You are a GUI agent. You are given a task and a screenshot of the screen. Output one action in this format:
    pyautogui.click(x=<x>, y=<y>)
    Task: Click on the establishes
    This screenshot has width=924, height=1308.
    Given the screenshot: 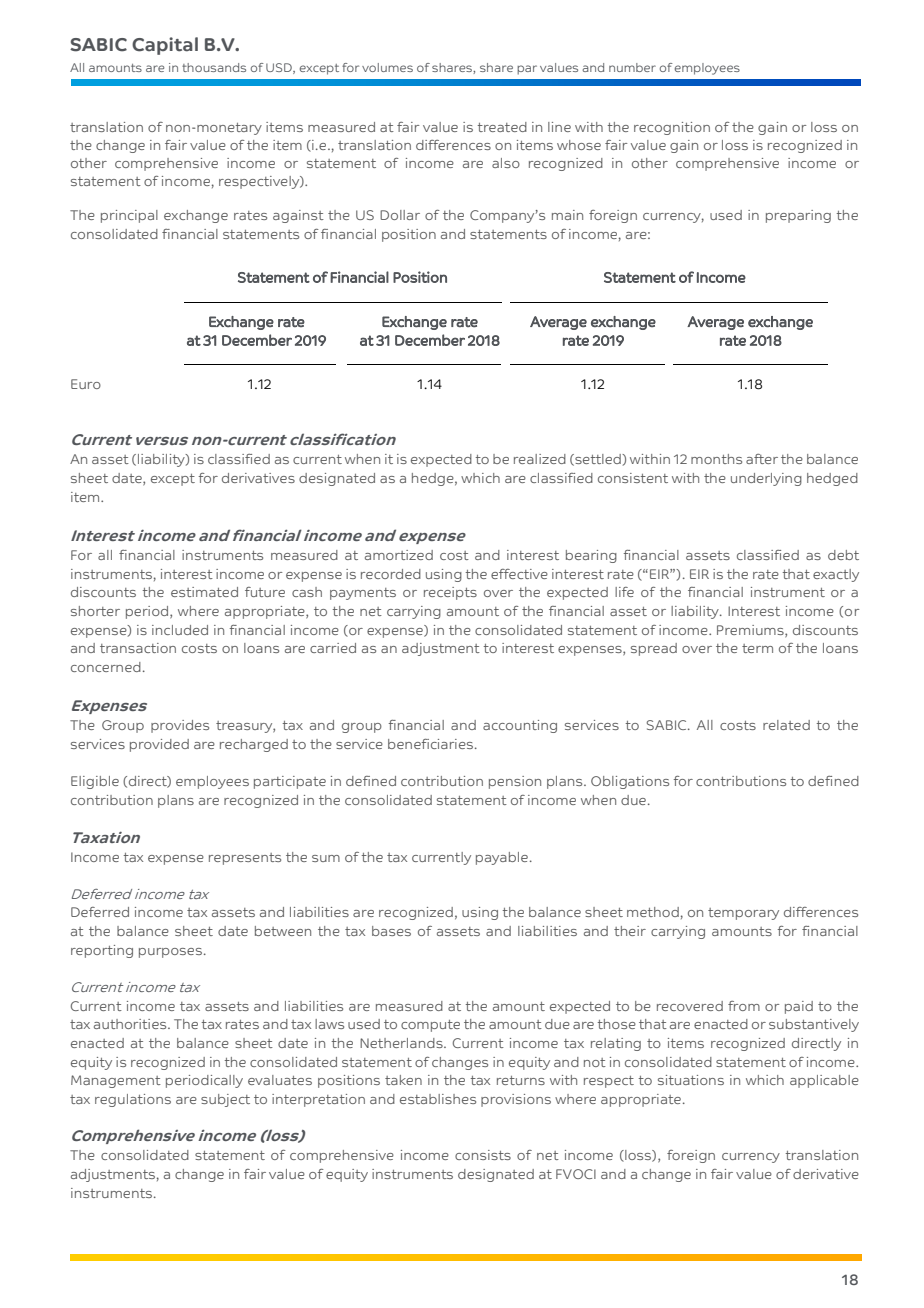 What is the action you would take?
    pyautogui.click(x=438, y=1099)
